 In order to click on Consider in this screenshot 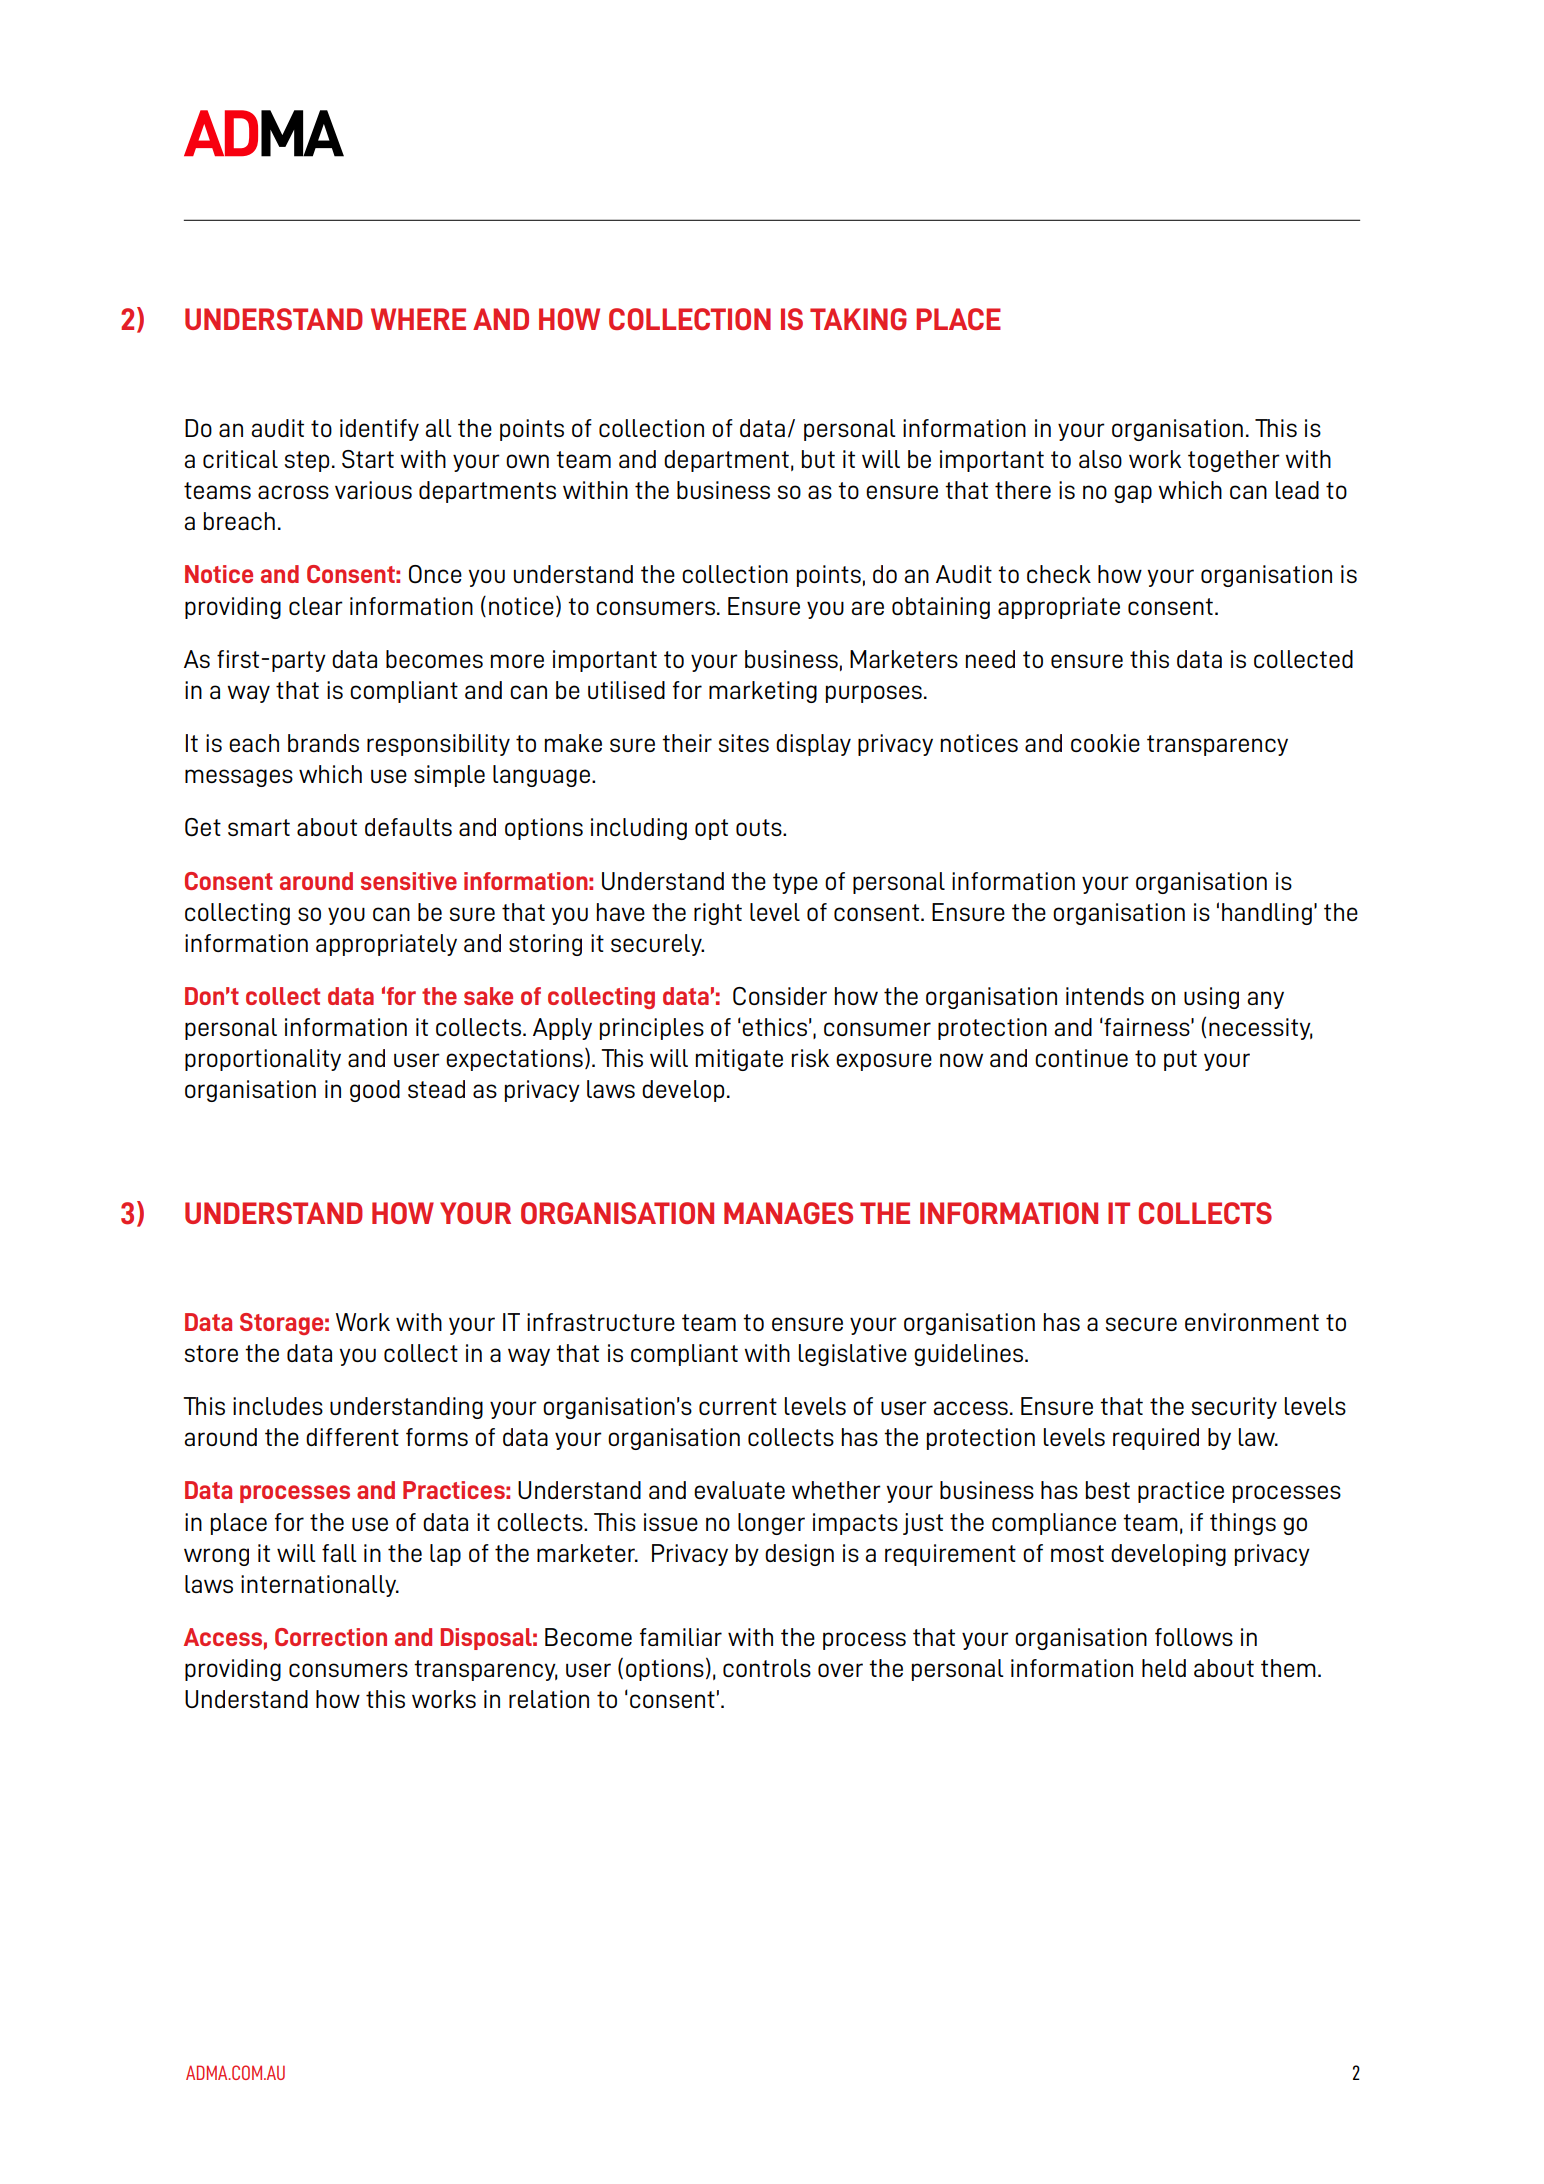, I will do `click(780, 996)`.
